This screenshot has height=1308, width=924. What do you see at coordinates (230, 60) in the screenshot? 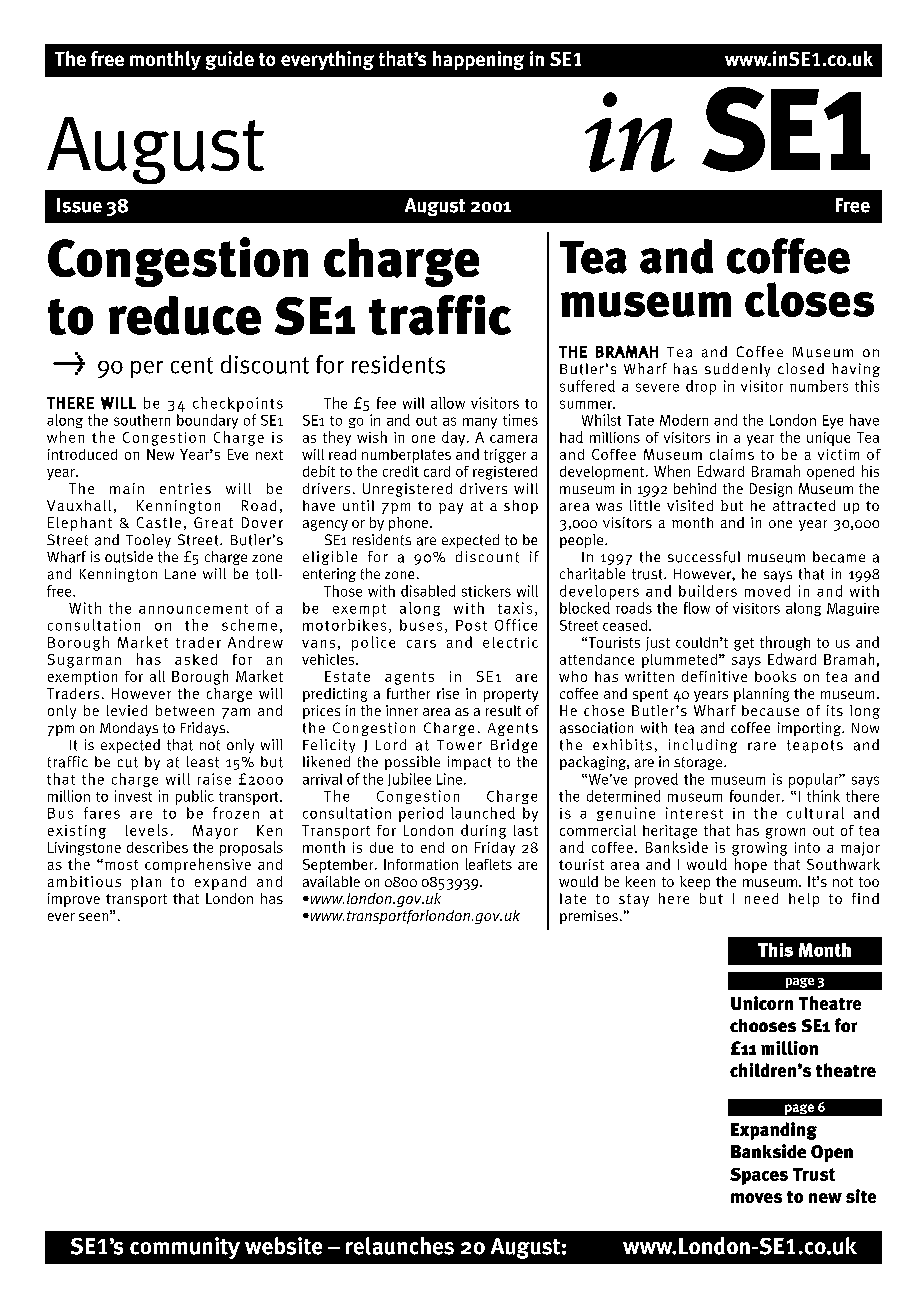
I see `guide` at bounding box center [230, 60].
